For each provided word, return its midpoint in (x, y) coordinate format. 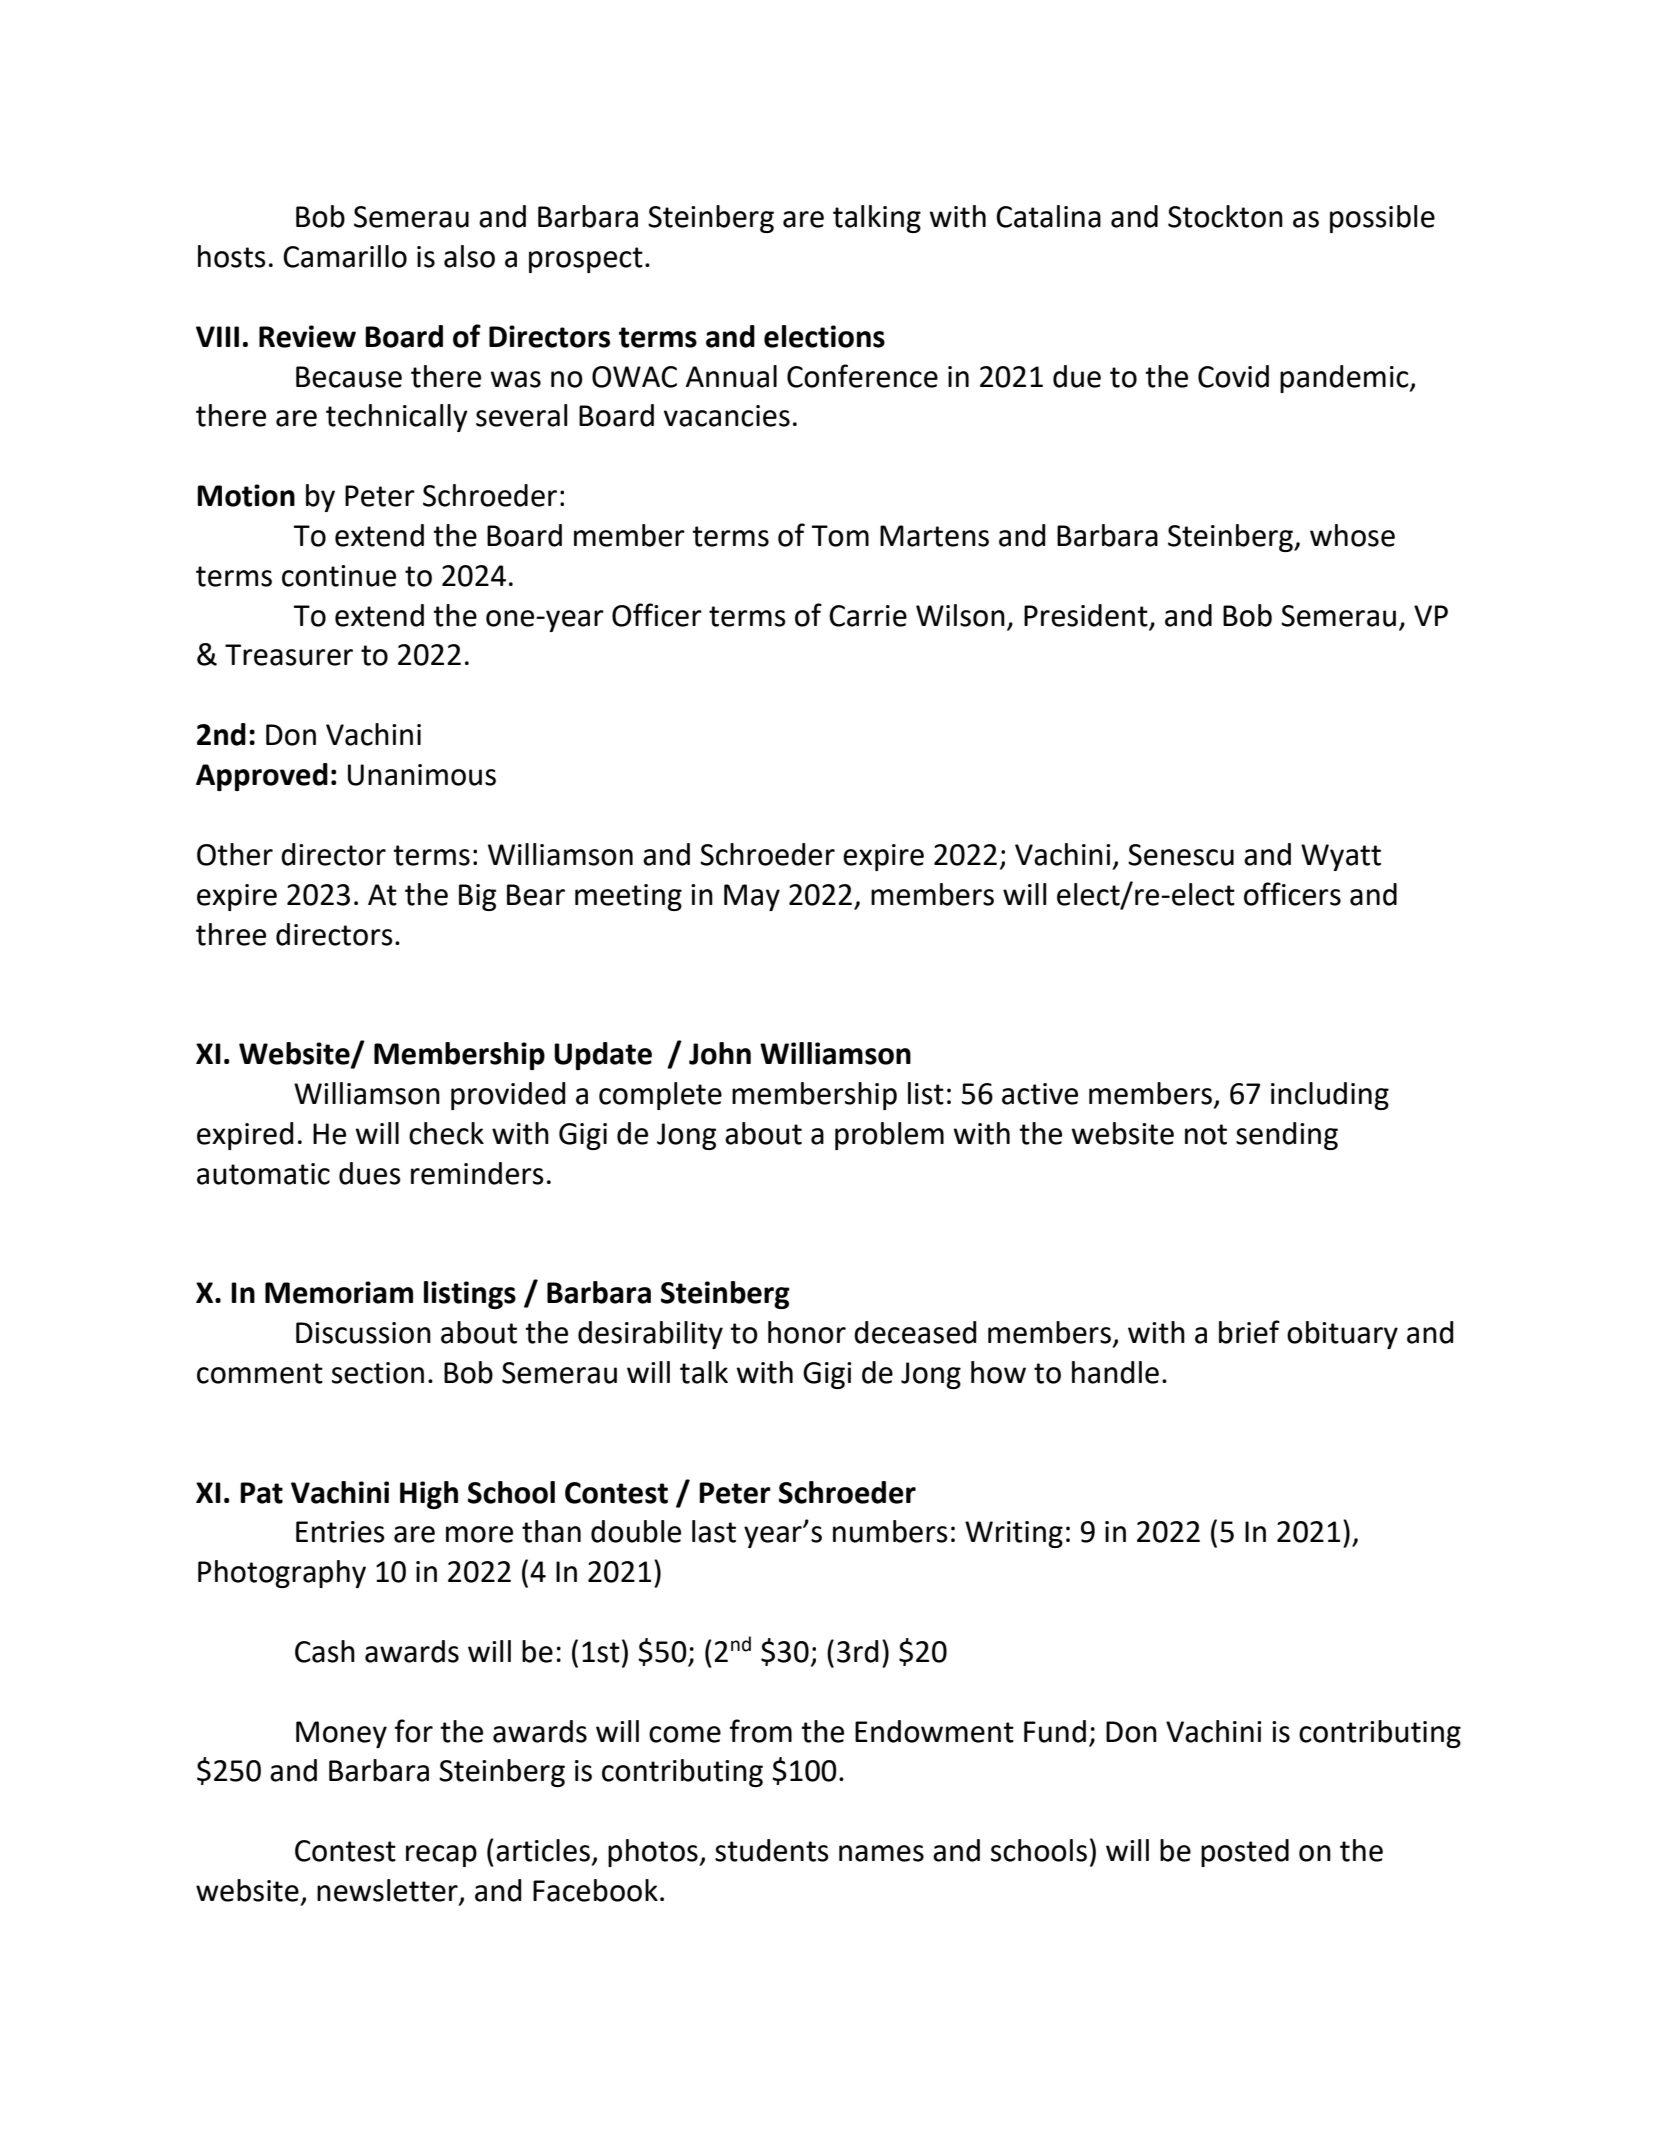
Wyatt (1341, 857)
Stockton (1225, 216)
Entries (340, 1532)
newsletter (388, 1891)
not (1206, 1134)
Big (477, 897)
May (752, 897)
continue (339, 576)
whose (1352, 535)
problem (889, 1136)
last (714, 1531)
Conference (862, 376)
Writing (1014, 1534)
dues (370, 1173)
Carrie (868, 616)
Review (307, 336)
